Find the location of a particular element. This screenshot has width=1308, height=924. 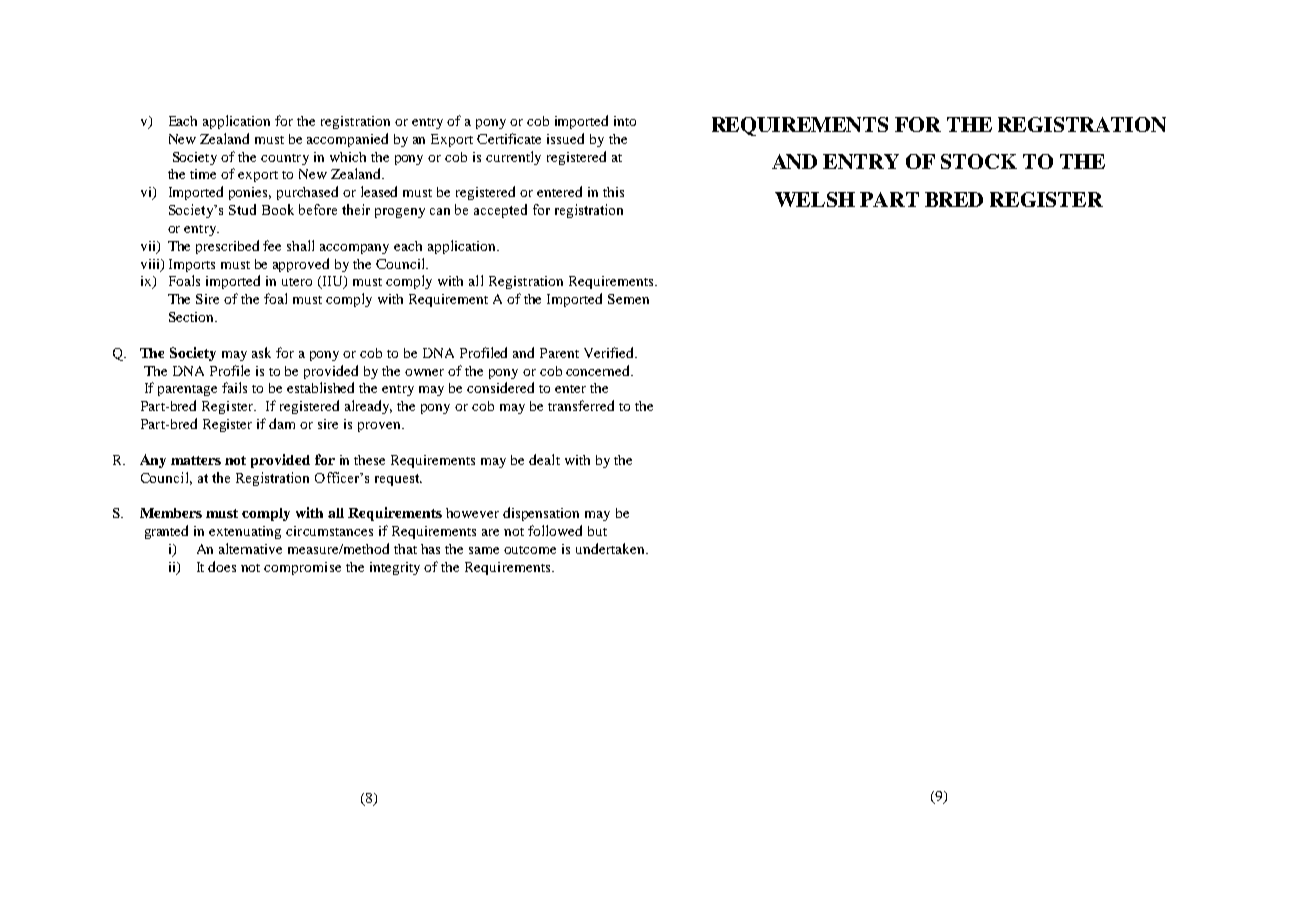

accompanied is located at coordinates (347, 140).
